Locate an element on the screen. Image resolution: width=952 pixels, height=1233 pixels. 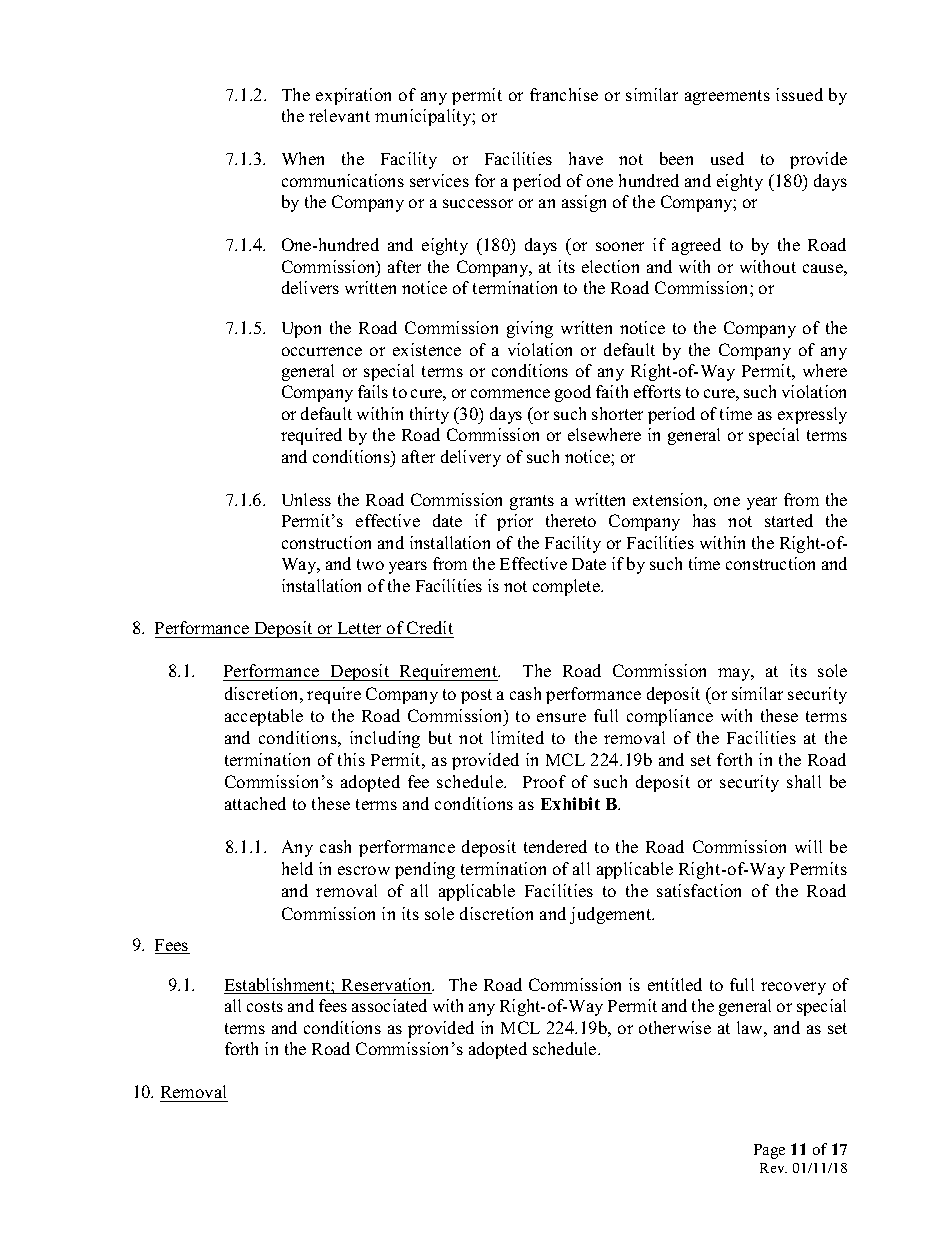
has is located at coordinates (704, 520).
